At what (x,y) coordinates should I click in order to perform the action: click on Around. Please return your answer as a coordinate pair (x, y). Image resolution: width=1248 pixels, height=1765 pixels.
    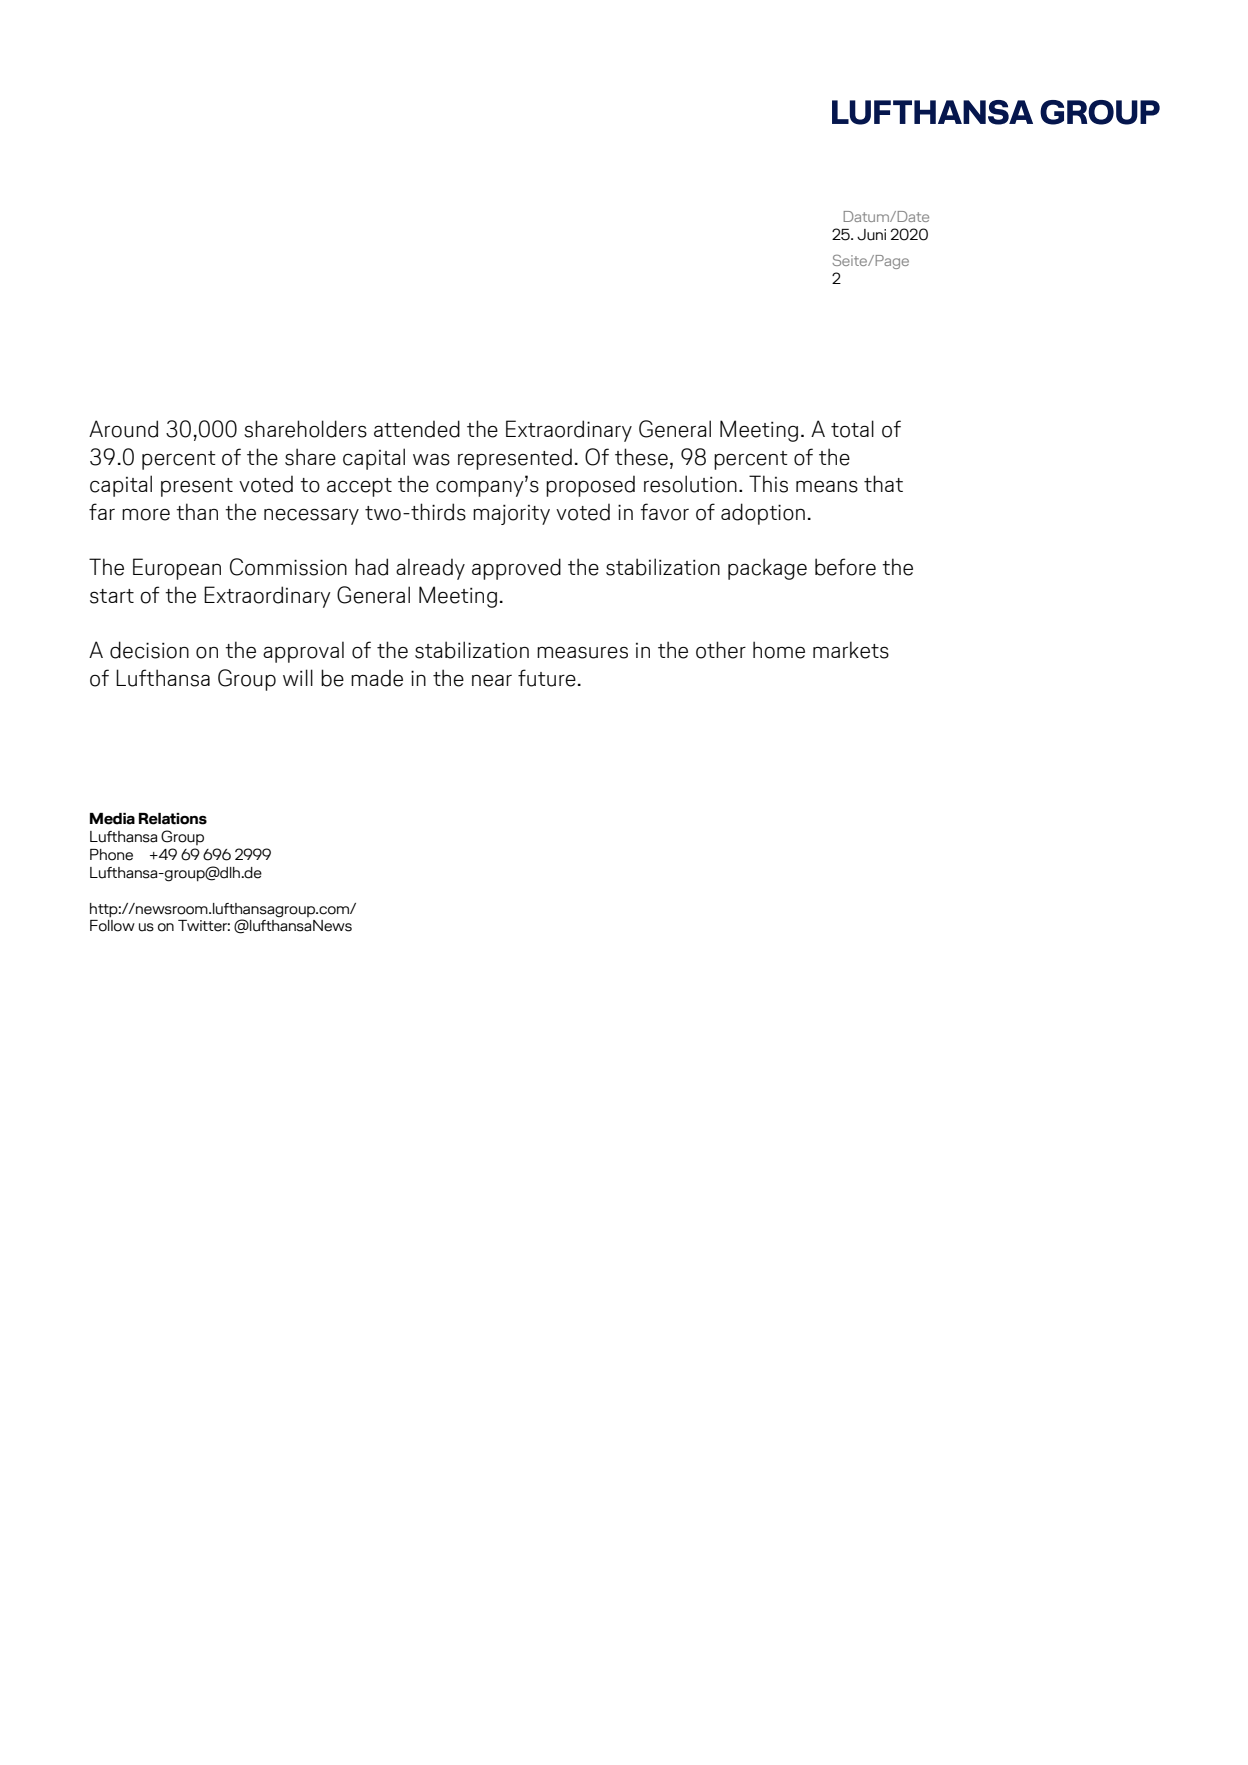
    Looking at the image, I should click on (123, 429).
